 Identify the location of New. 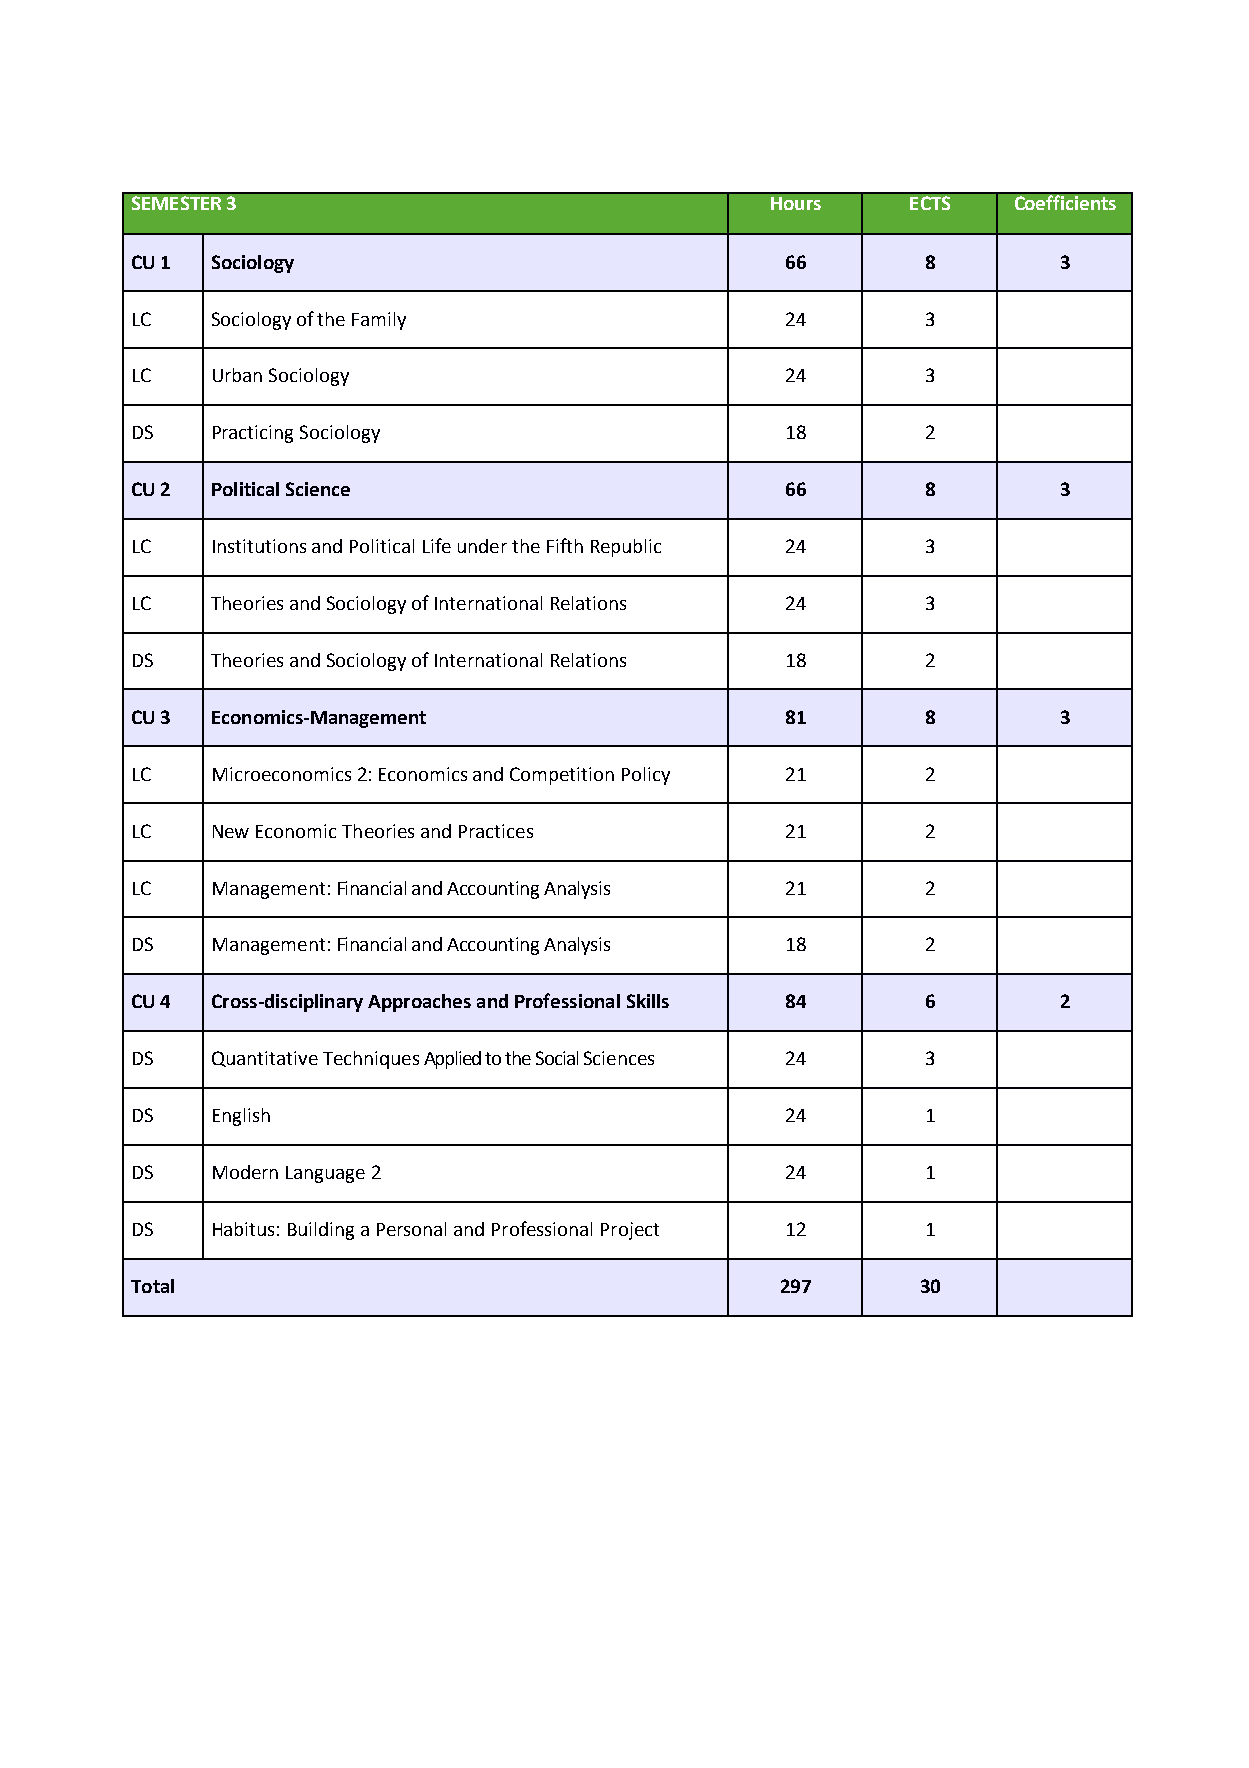
(231, 831).
